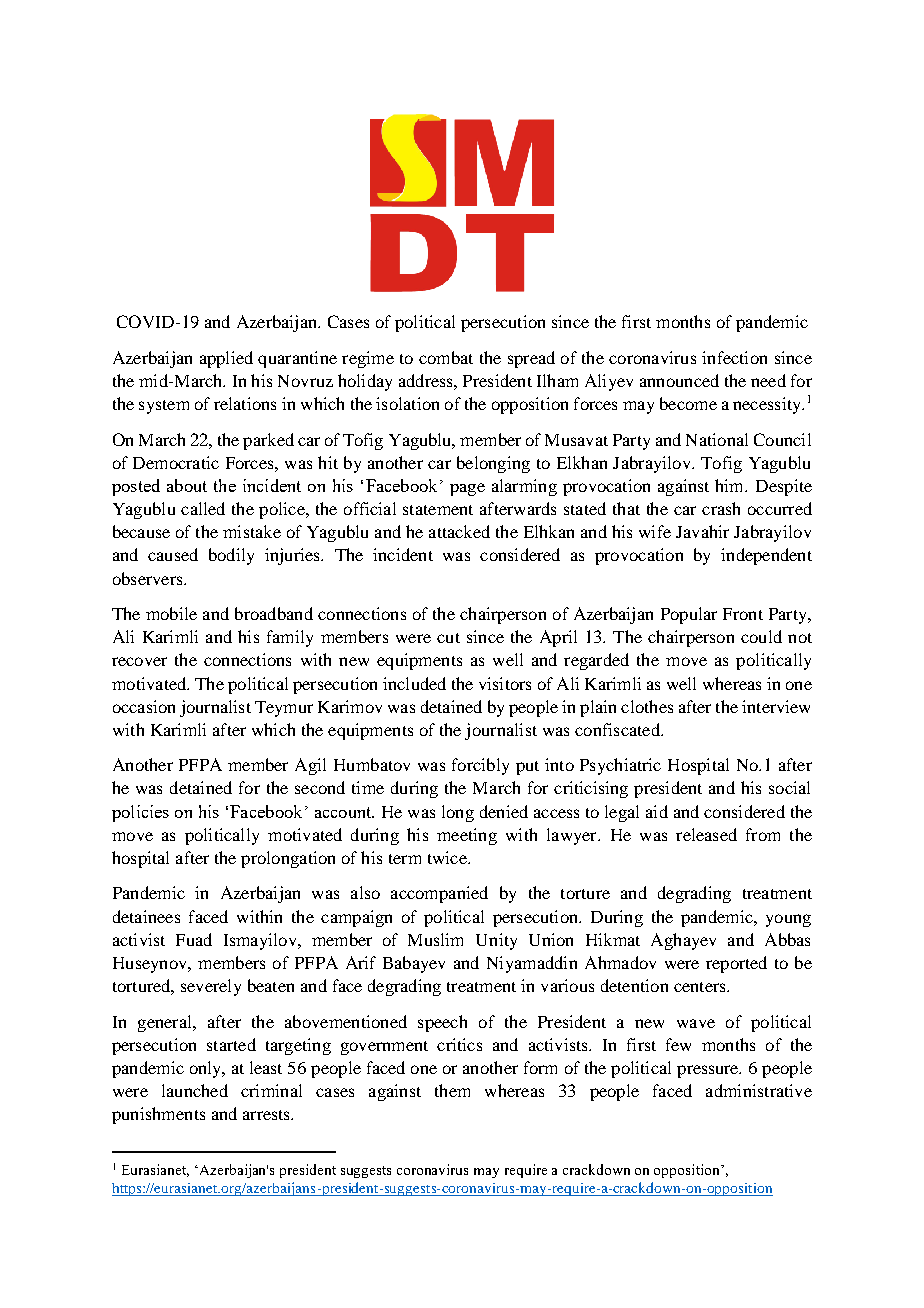 Image resolution: width=924 pixels, height=1308 pixels. Describe the element at coordinates (558, 638) in the screenshot. I see `April` at that location.
